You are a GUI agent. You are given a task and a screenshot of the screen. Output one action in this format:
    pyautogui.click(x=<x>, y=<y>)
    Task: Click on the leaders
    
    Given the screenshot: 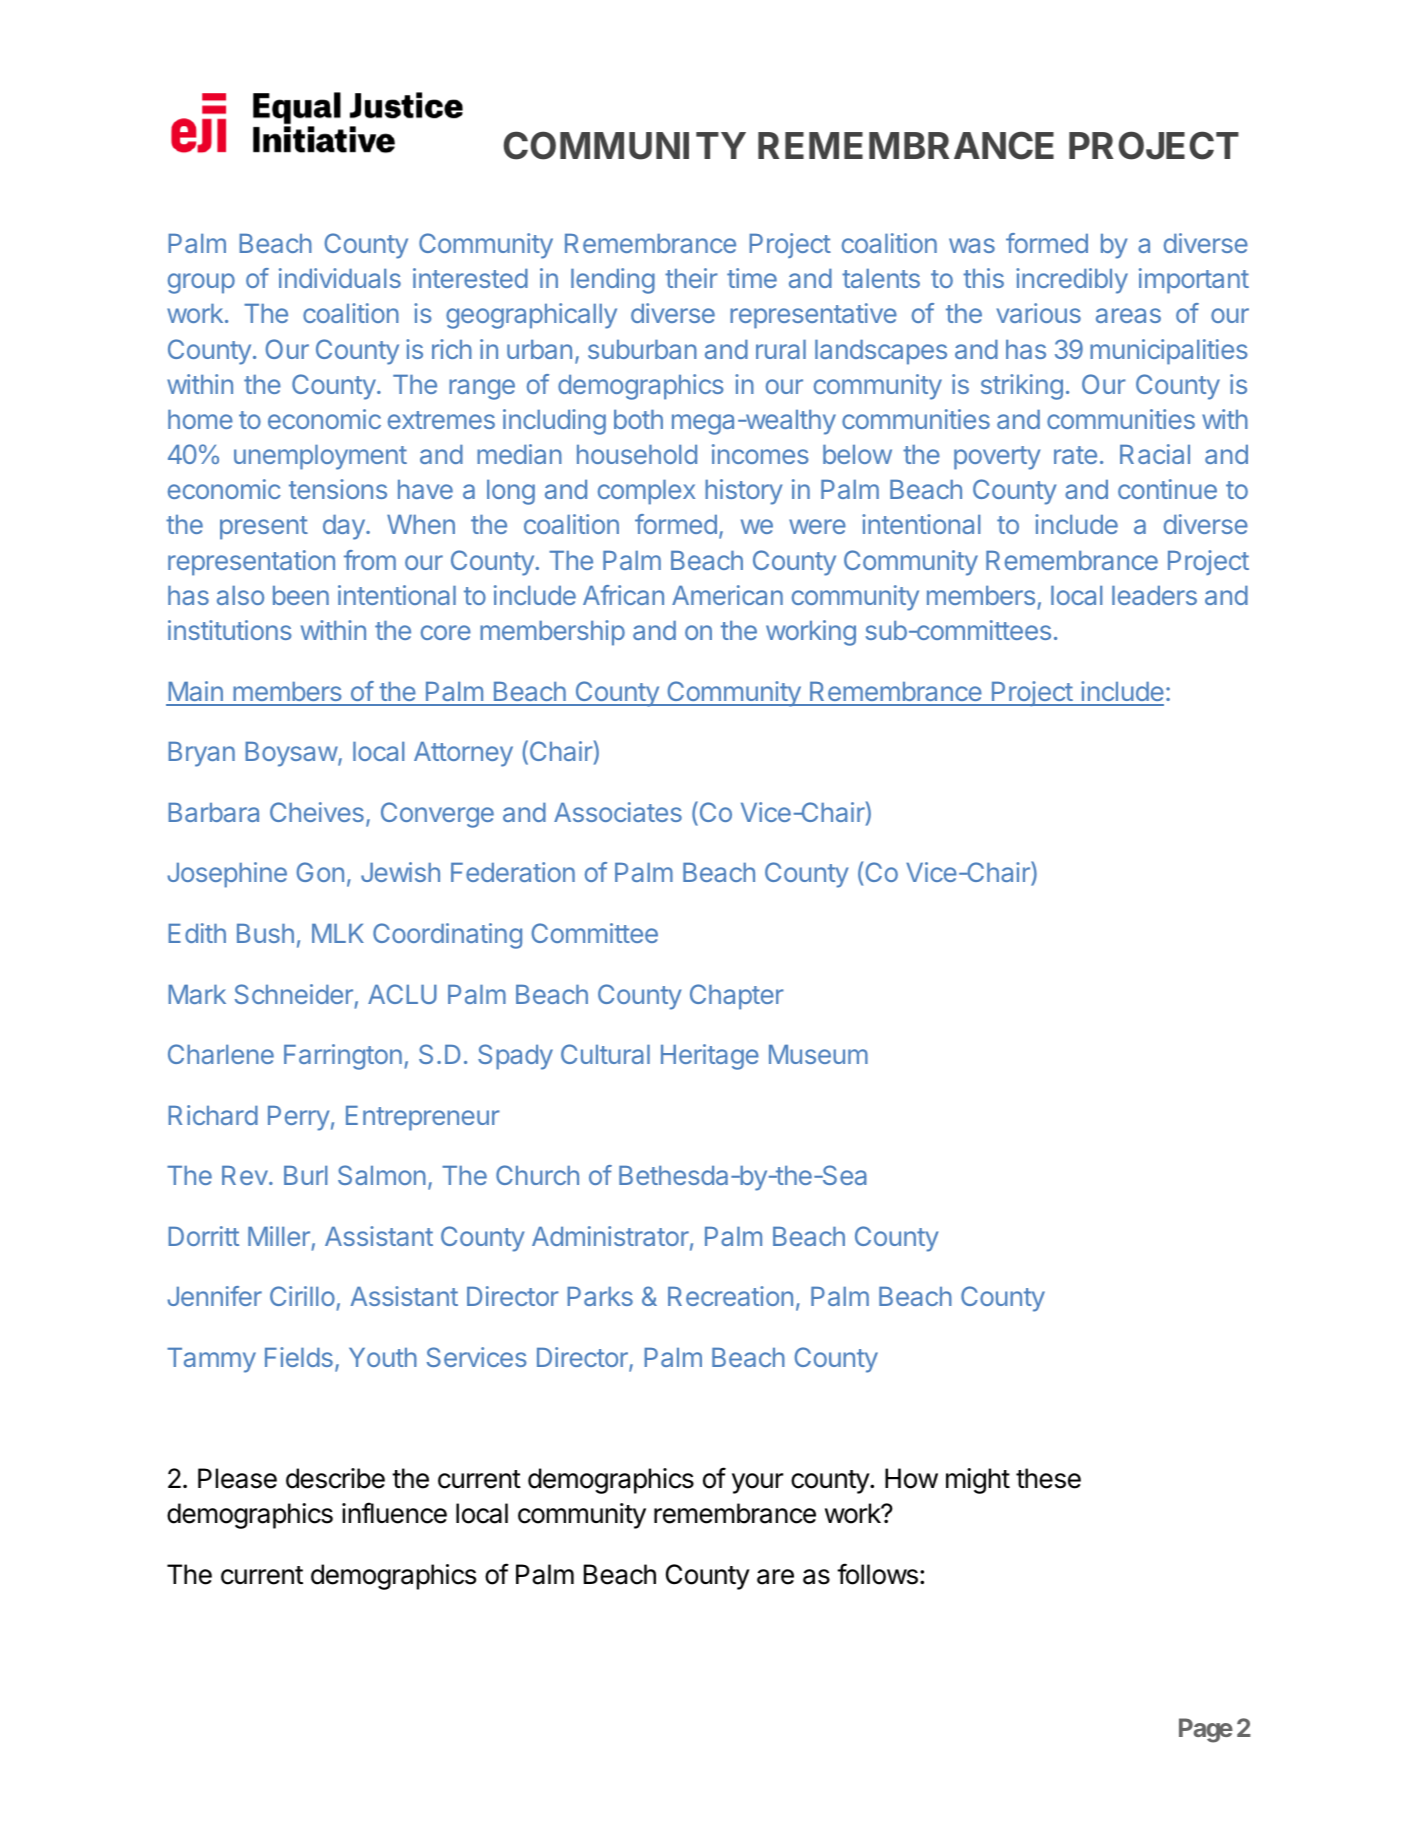 What is the action you would take?
    pyautogui.click(x=1154, y=595)
